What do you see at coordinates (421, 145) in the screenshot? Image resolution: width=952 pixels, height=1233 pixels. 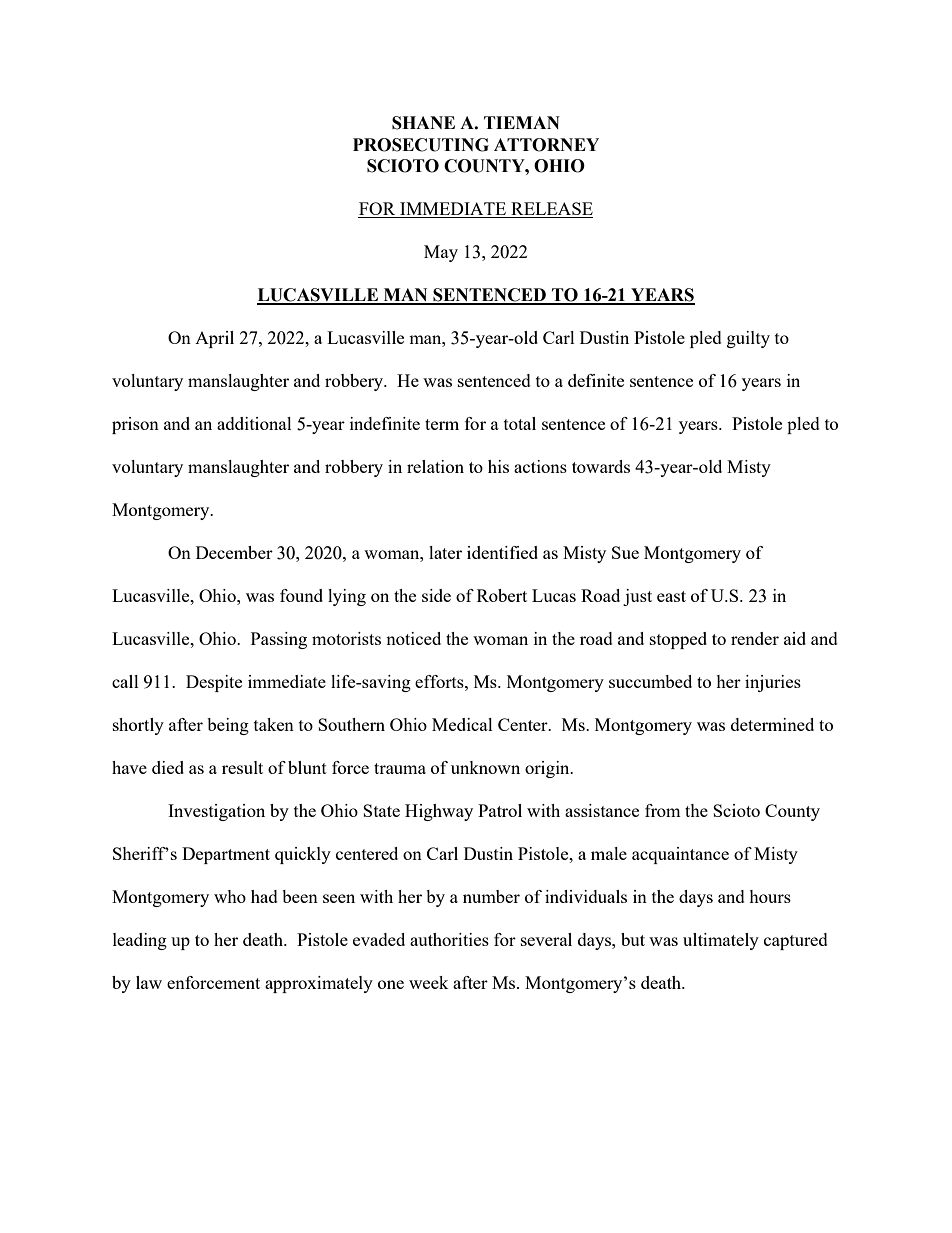 I see `PROSECUTING` at bounding box center [421, 145].
